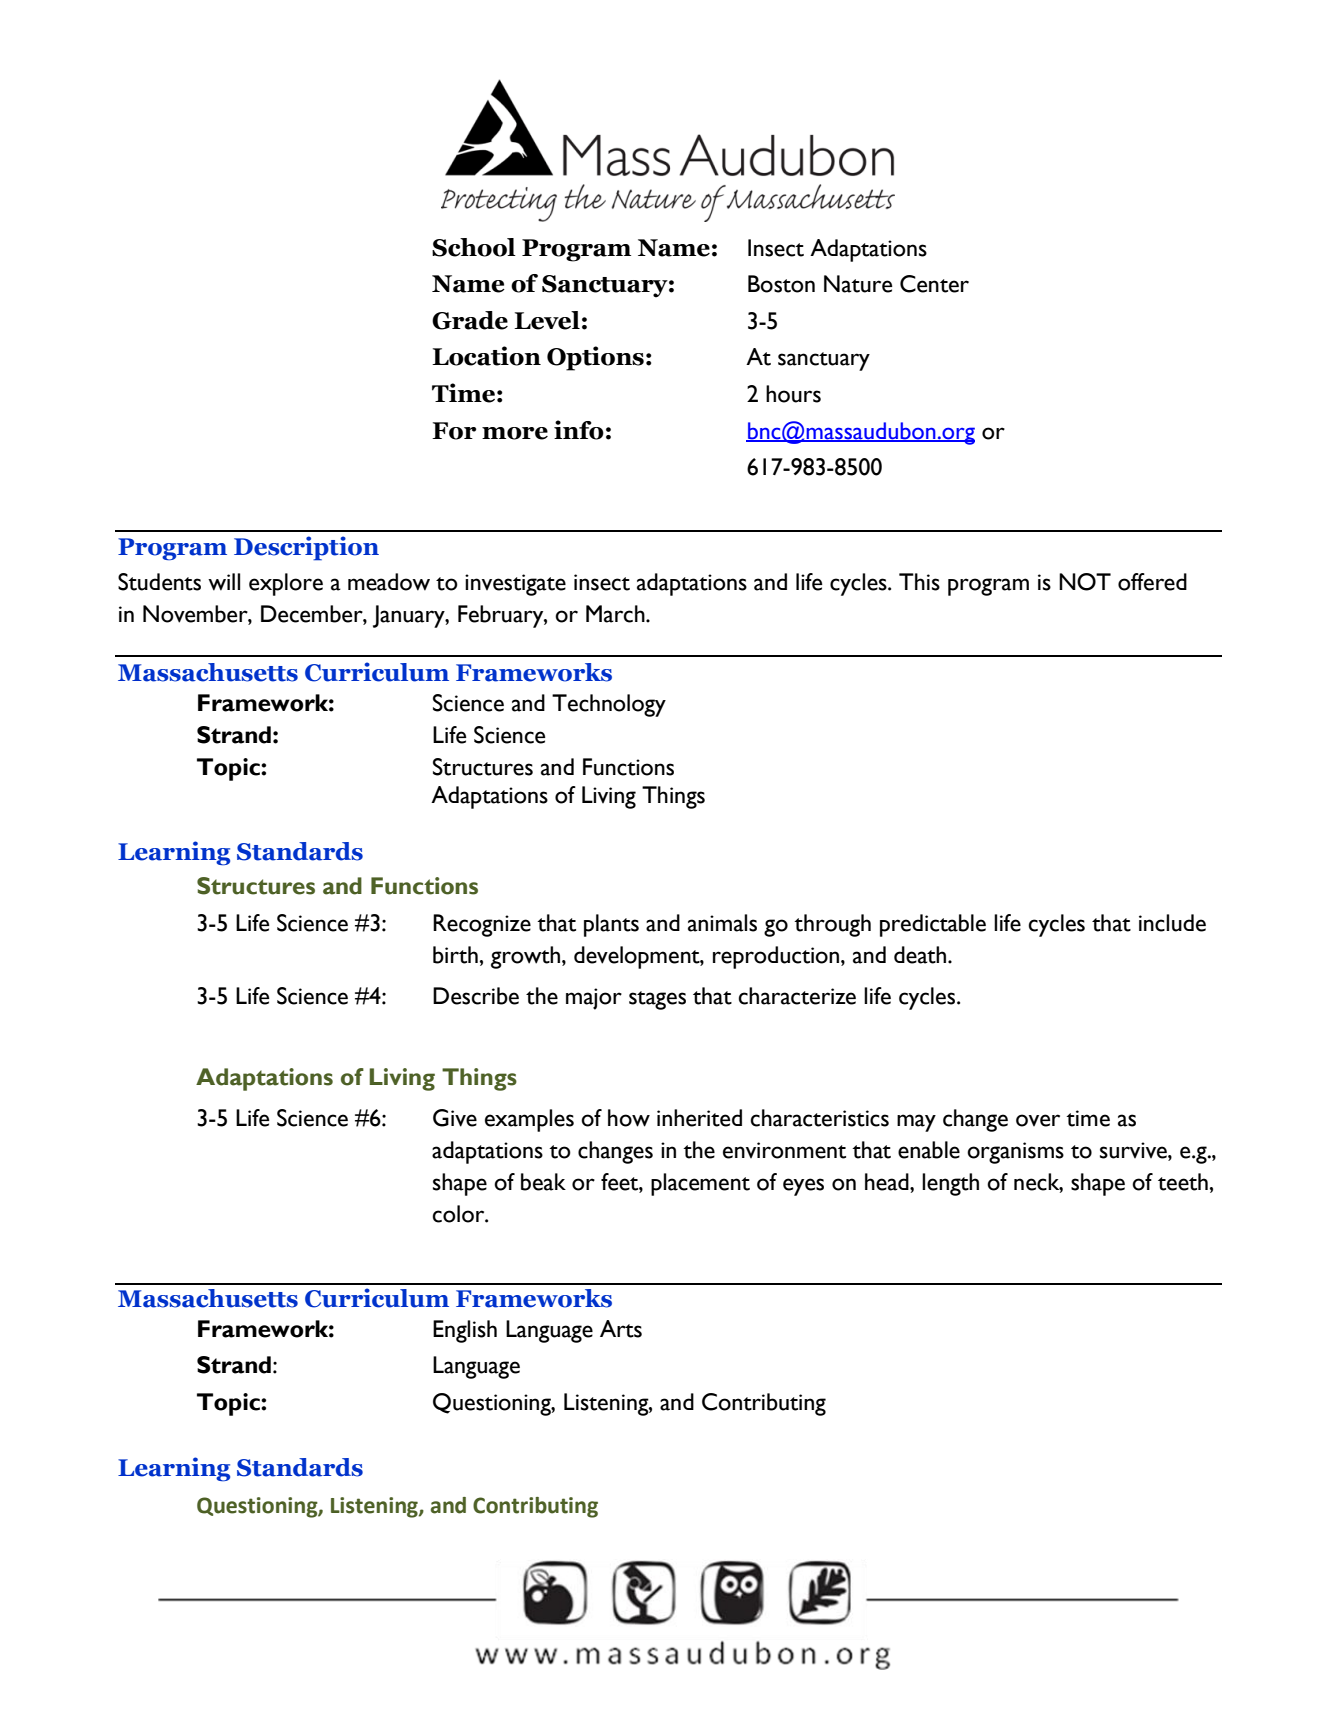 The image size is (1336, 1729). What do you see at coordinates (616, 614) in the screenshot?
I see `March` at bounding box center [616, 614].
